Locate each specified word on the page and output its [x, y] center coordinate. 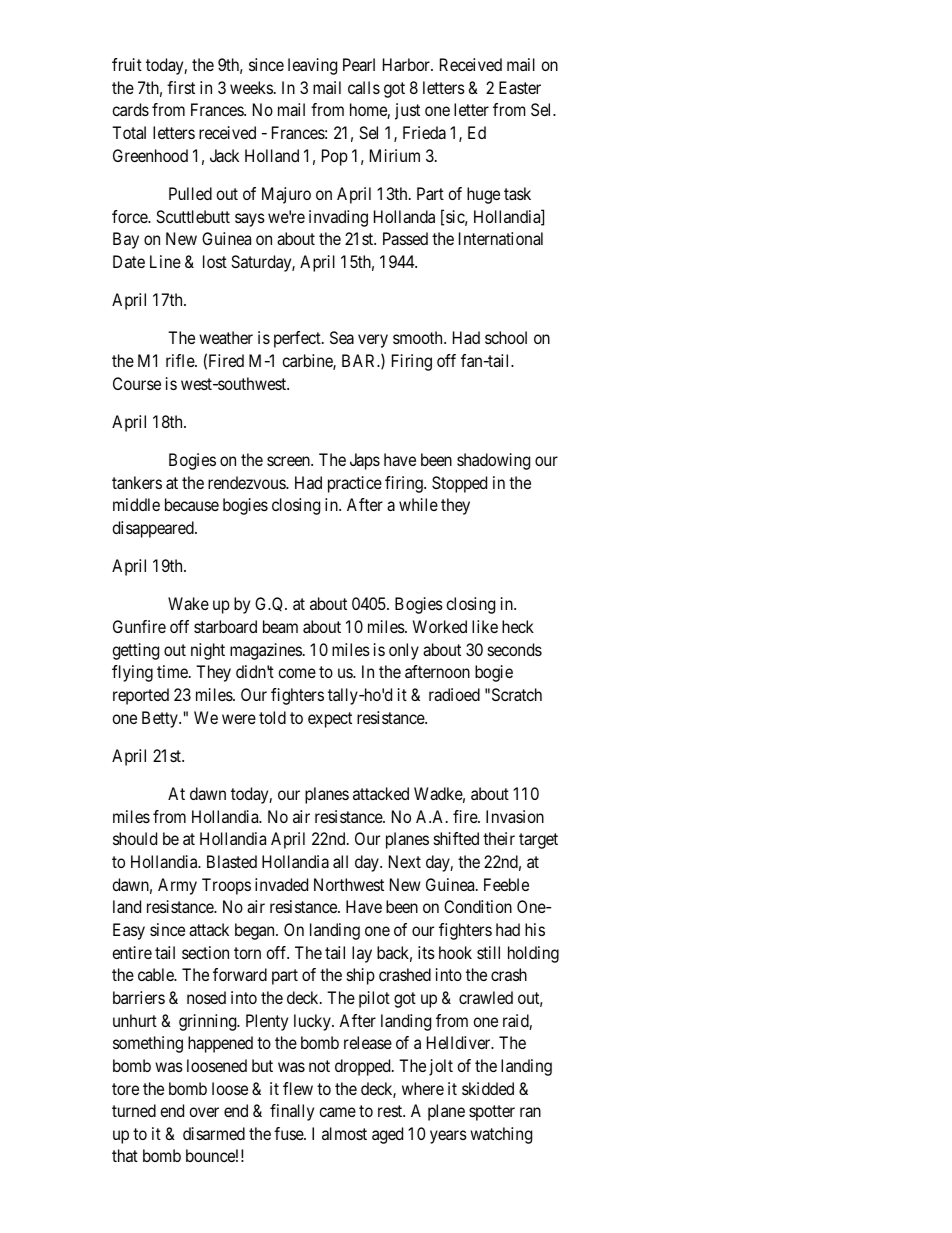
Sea [342, 337]
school [506, 337]
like [485, 626]
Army [177, 886]
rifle [181, 360]
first [181, 87]
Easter [520, 87]
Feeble [506, 884]
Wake [188, 603]
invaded [281, 884]
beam [280, 626]
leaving [312, 66]
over [204, 1112]
